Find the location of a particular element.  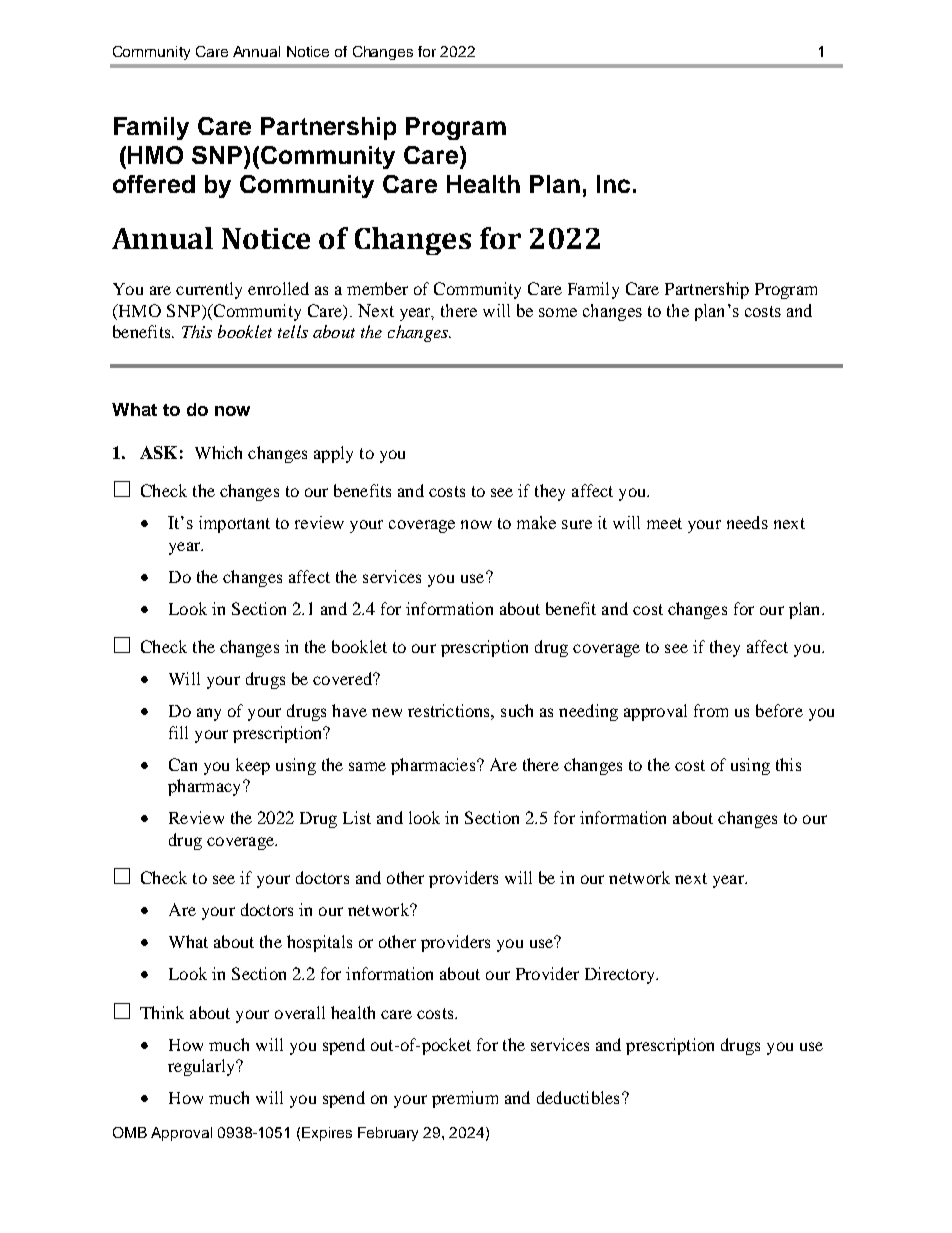

meet is located at coordinates (664, 523).
